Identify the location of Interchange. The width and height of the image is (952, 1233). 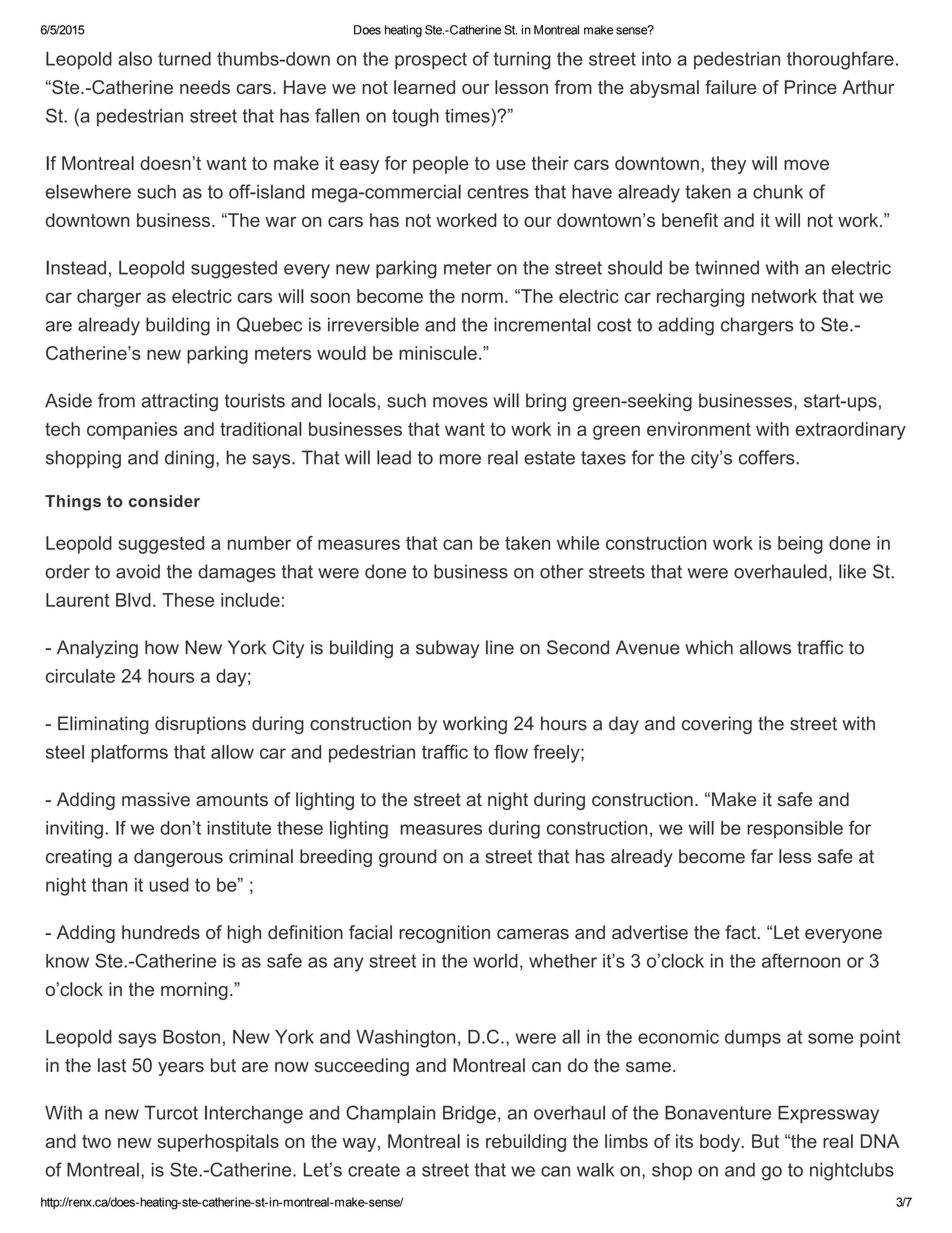
(254, 1114).
